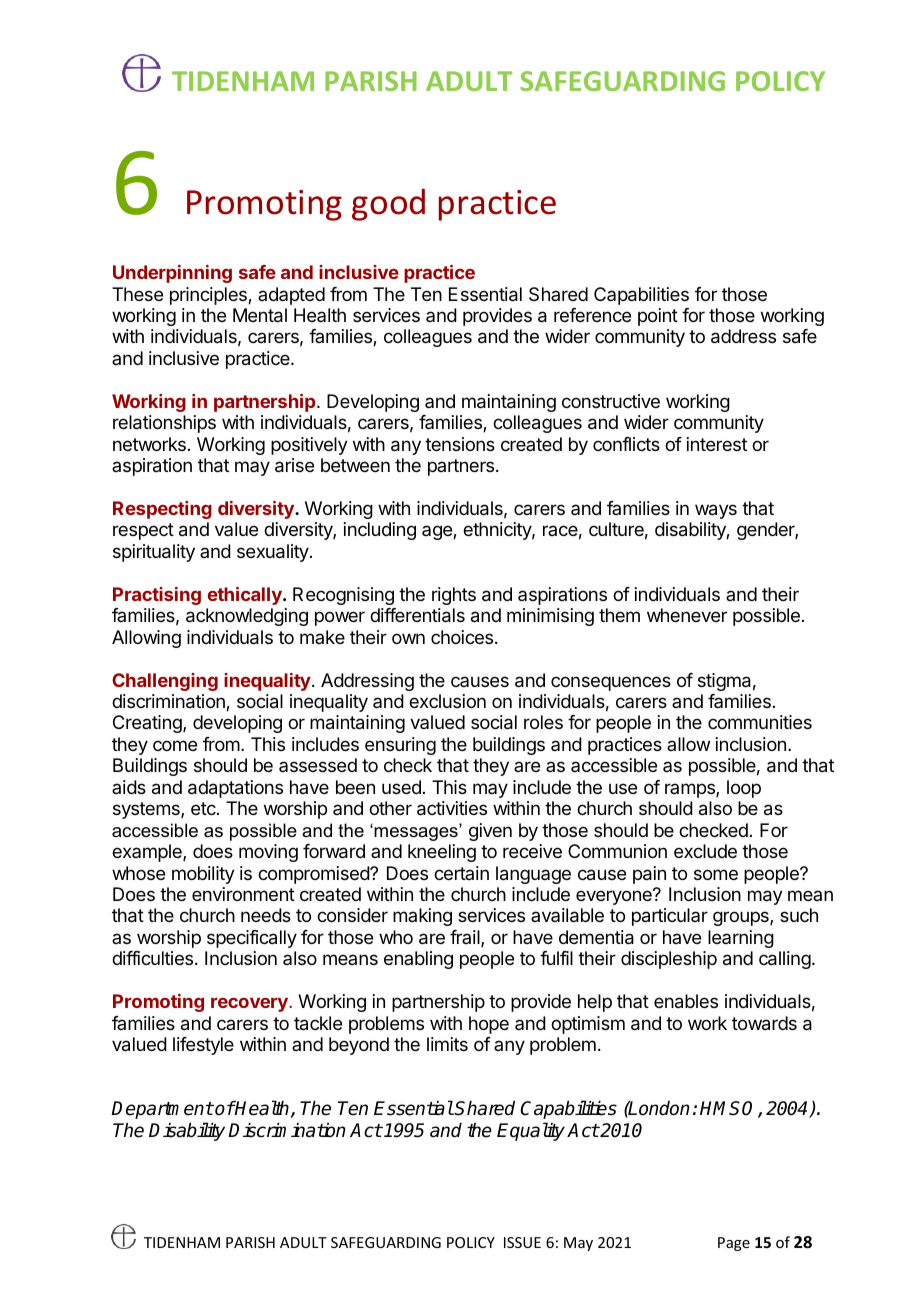  What do you see at coordinates (247, 617) in the image?
I see `acknowledging` at bounding box center [247, 617].
